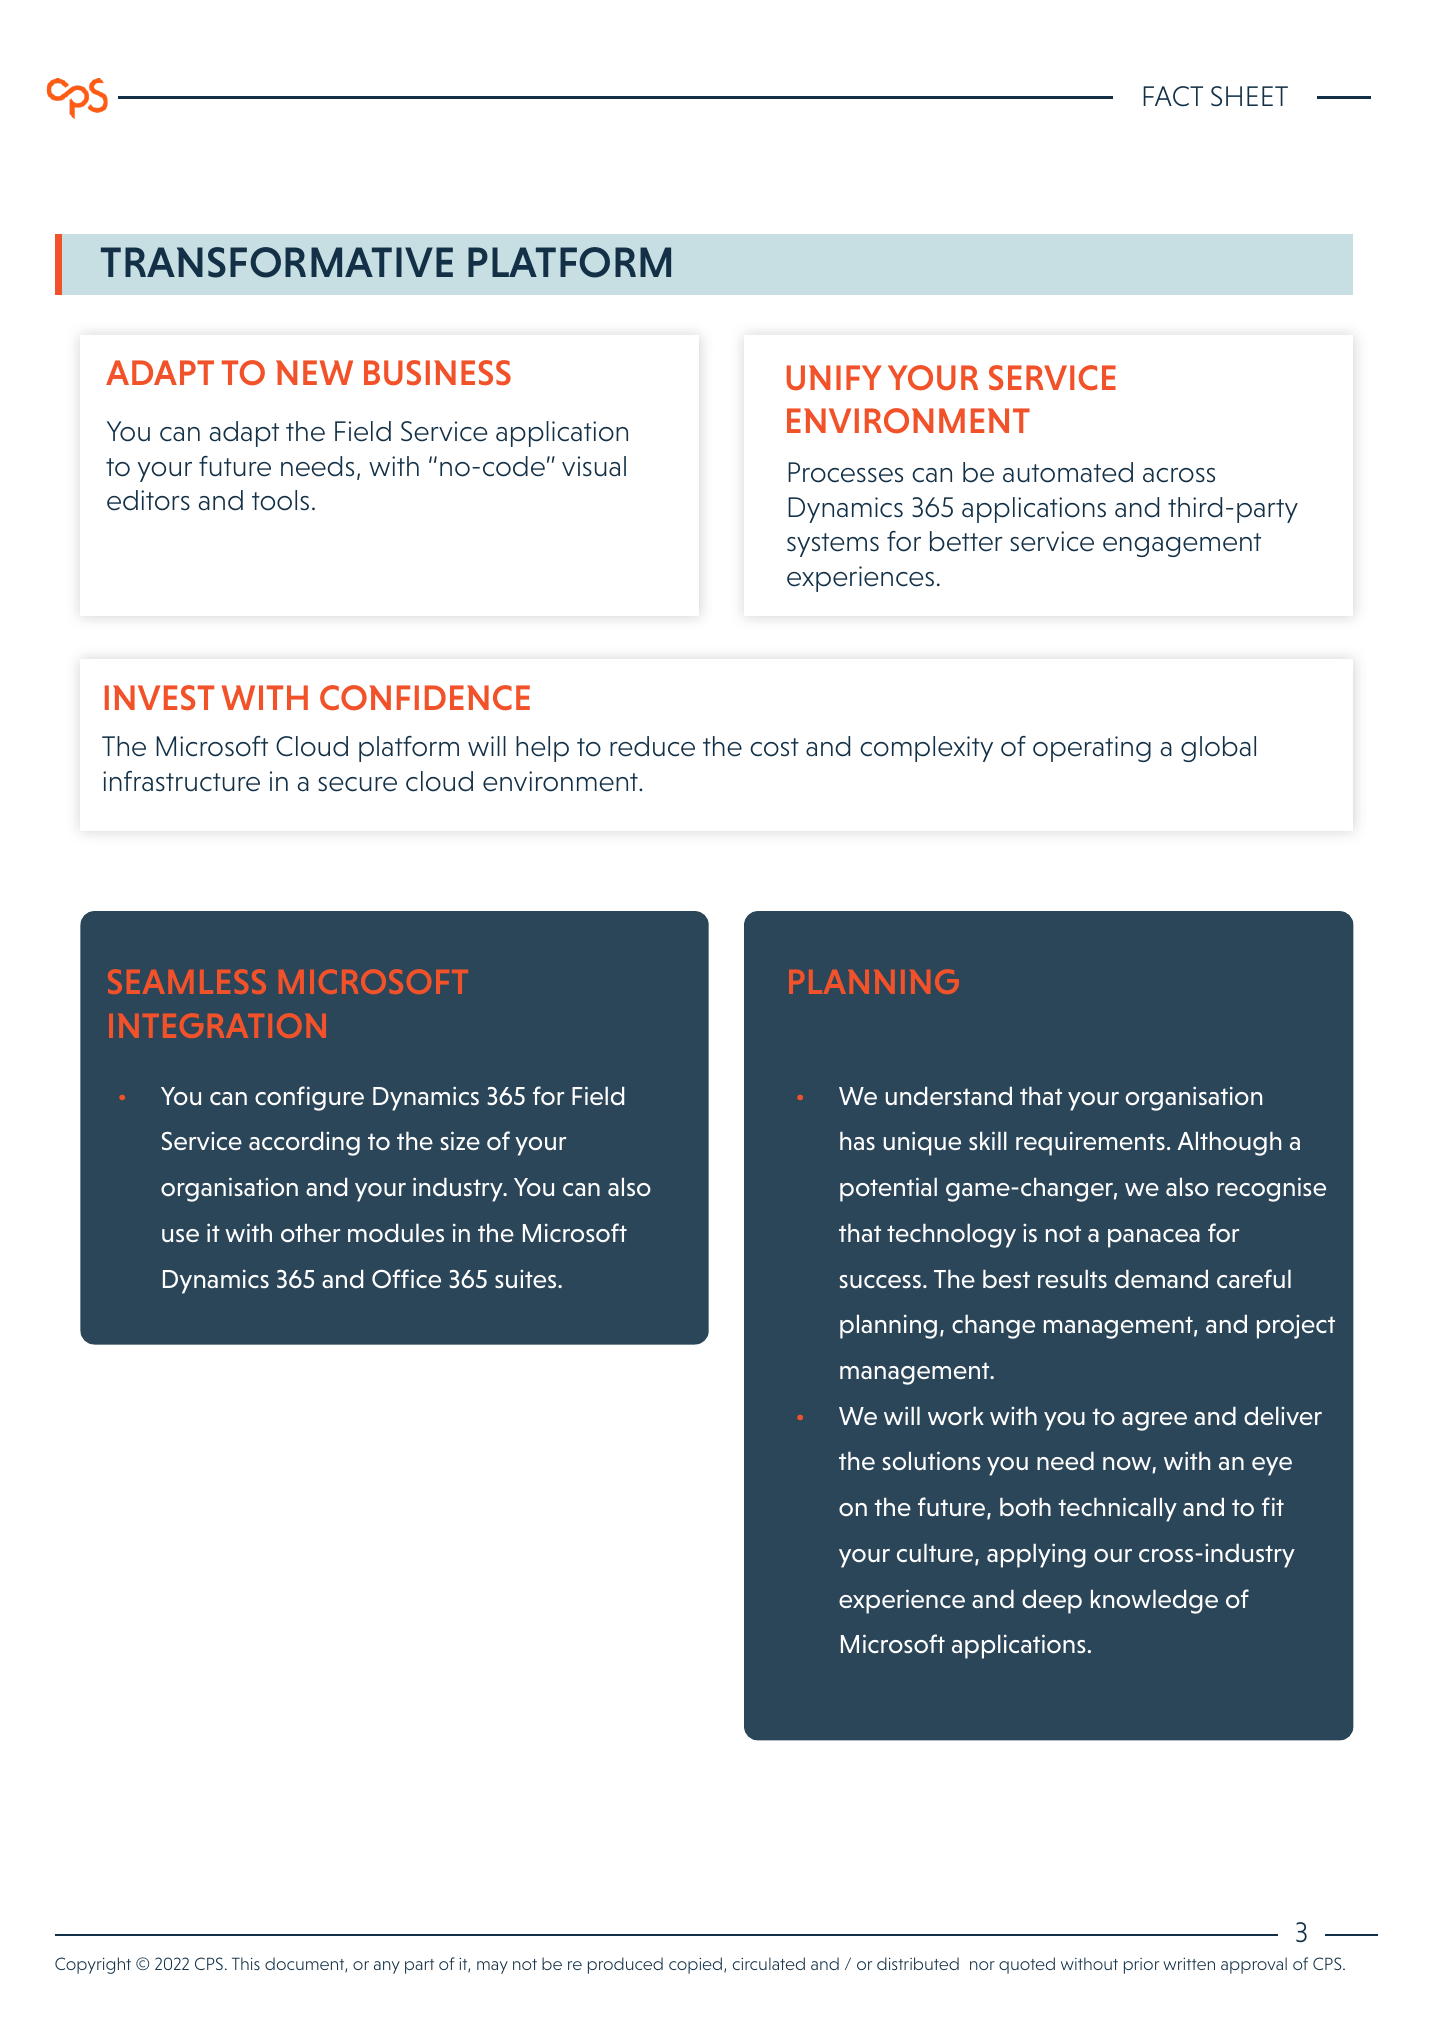  What do you see at coordinates (695, 1965) in the document?
I see `copied` at bounding box center [695, 1965].
